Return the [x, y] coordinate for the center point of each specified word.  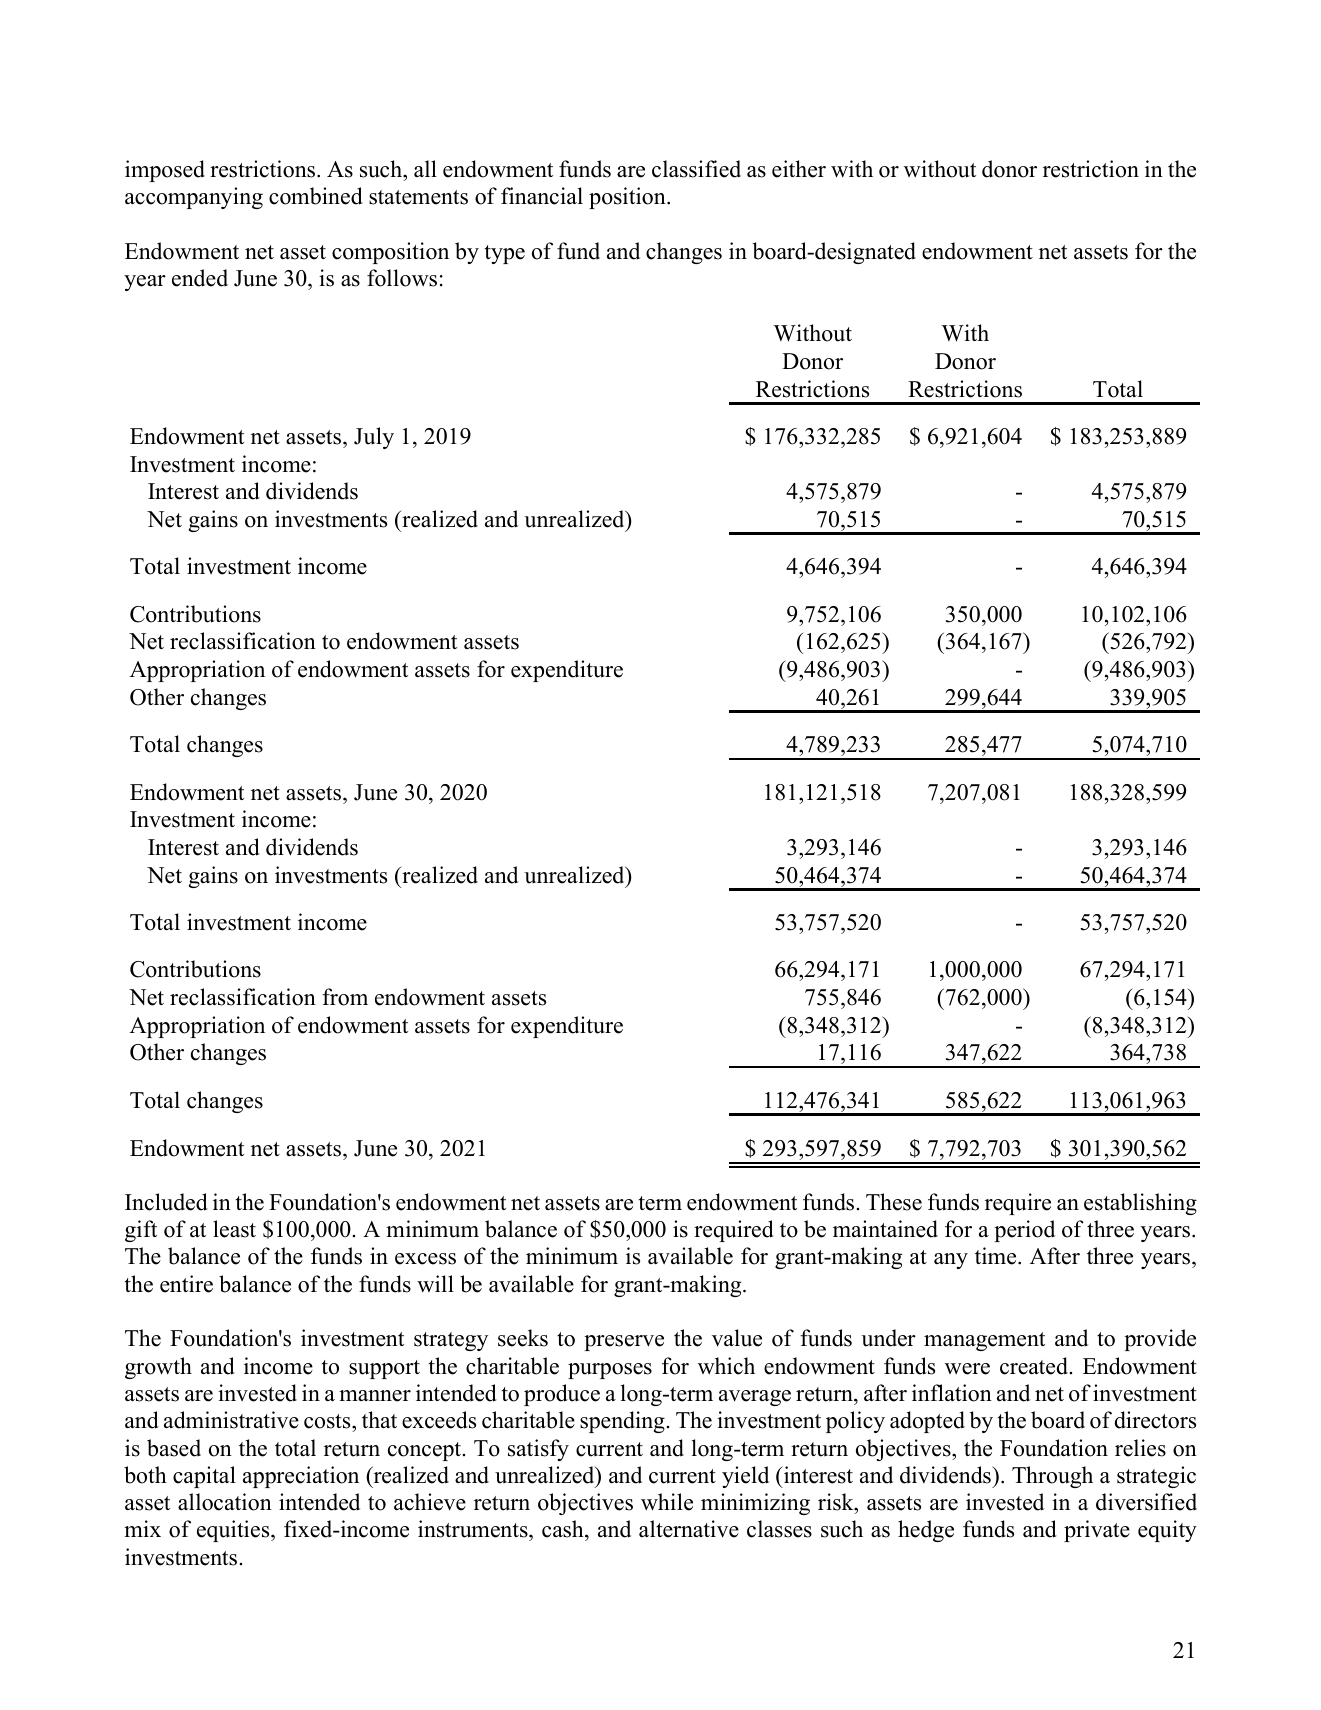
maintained [885, 1229]
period [1024, 1231]
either [799, 169]
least [234, 1229]
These [894, 1202]
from [345, 997]
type [505, 254]
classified [696, 169]
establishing [1140, 1204]
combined [316, 196]
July [374, 438]
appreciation [301, 1477]
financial [542, 196]
